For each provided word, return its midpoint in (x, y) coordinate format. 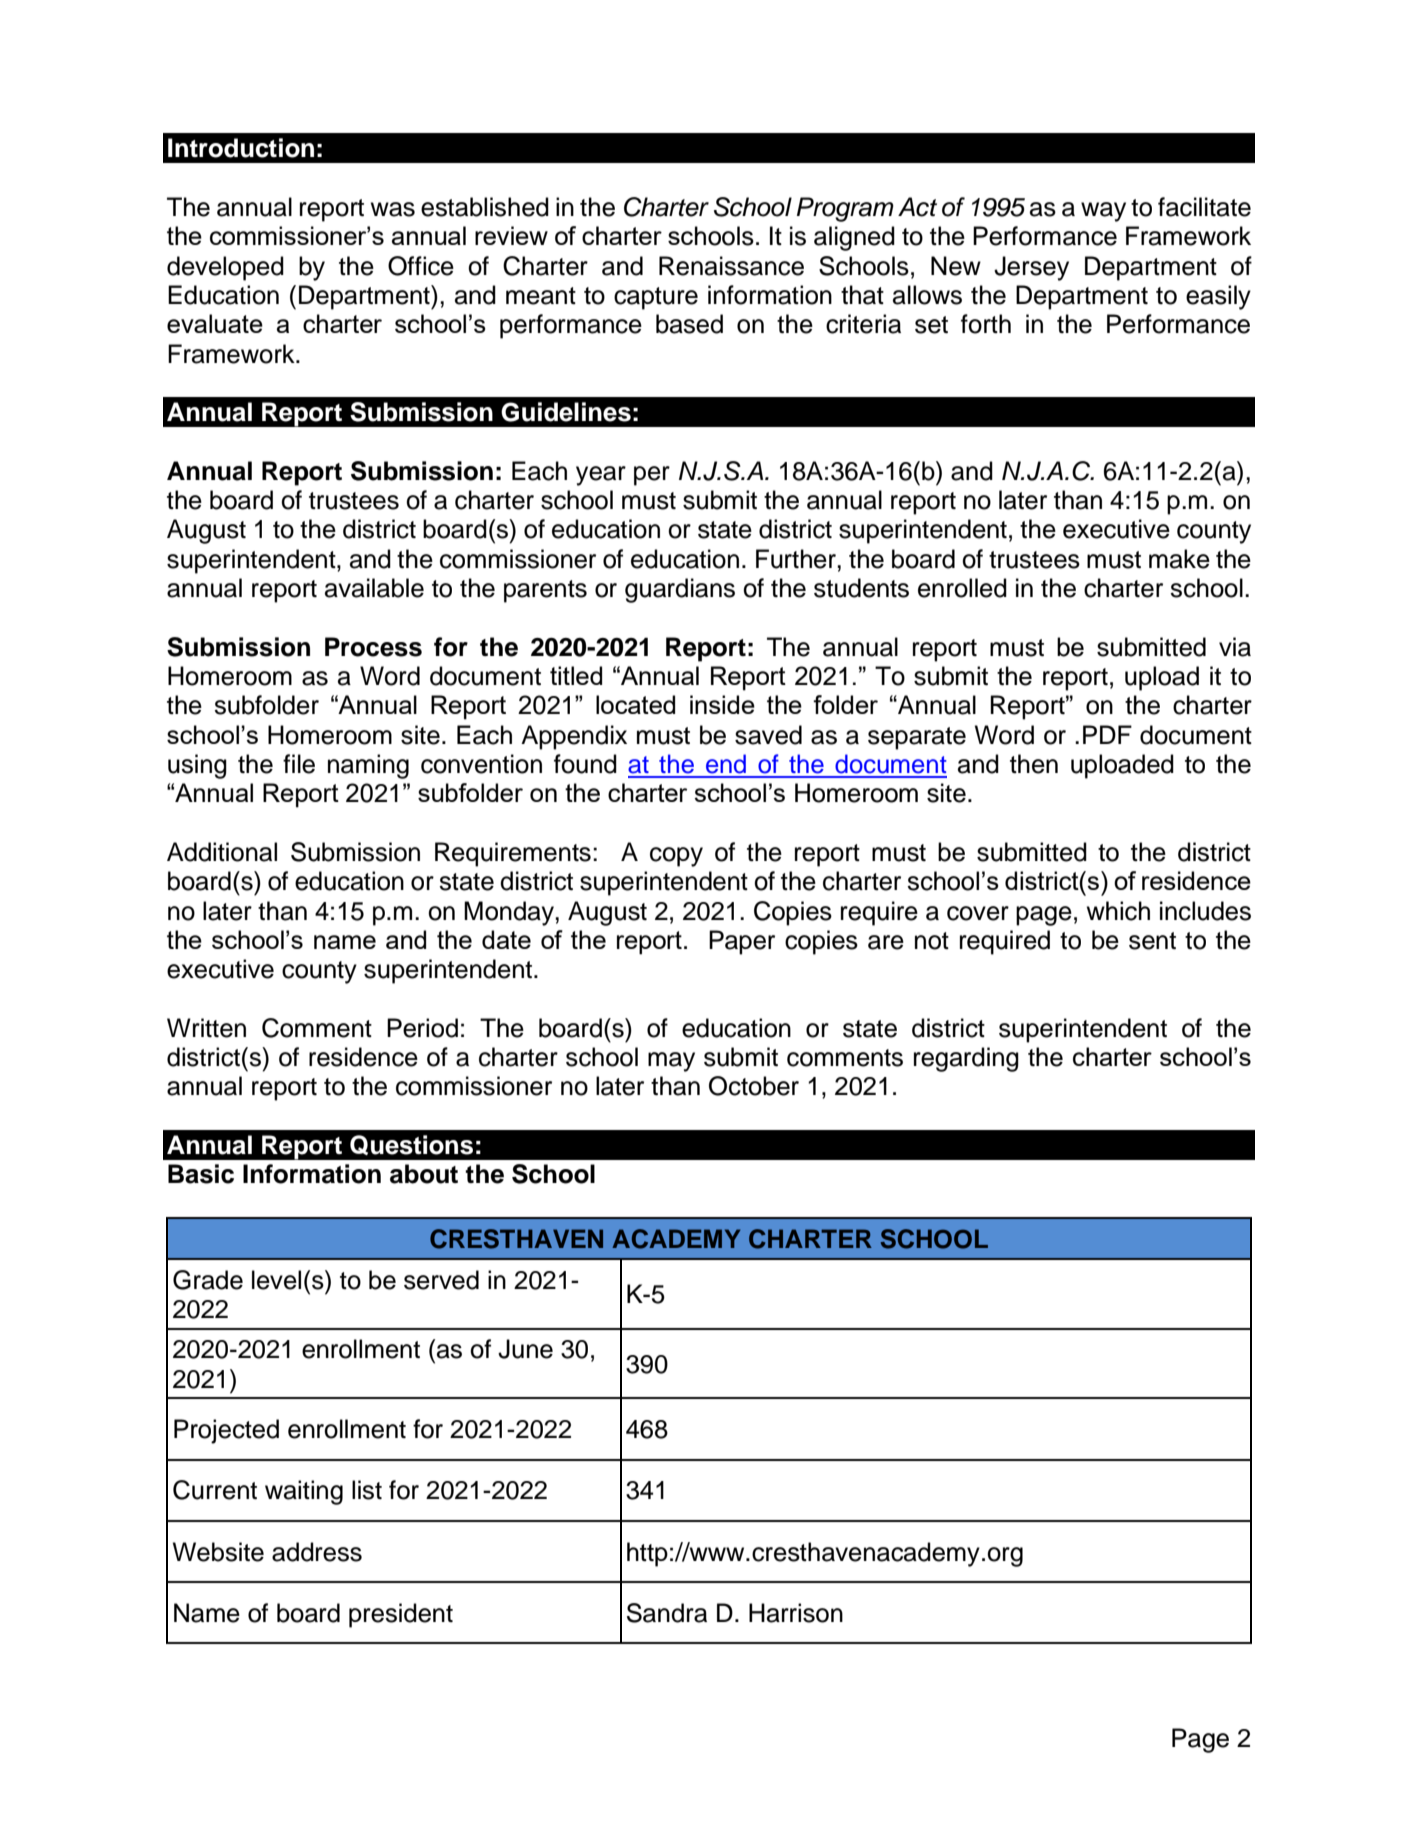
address (317, 1552)
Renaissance (731, 266)
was (393, 209)
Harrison (796, 1613)
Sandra (667, 1613)
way (1103, 212)
